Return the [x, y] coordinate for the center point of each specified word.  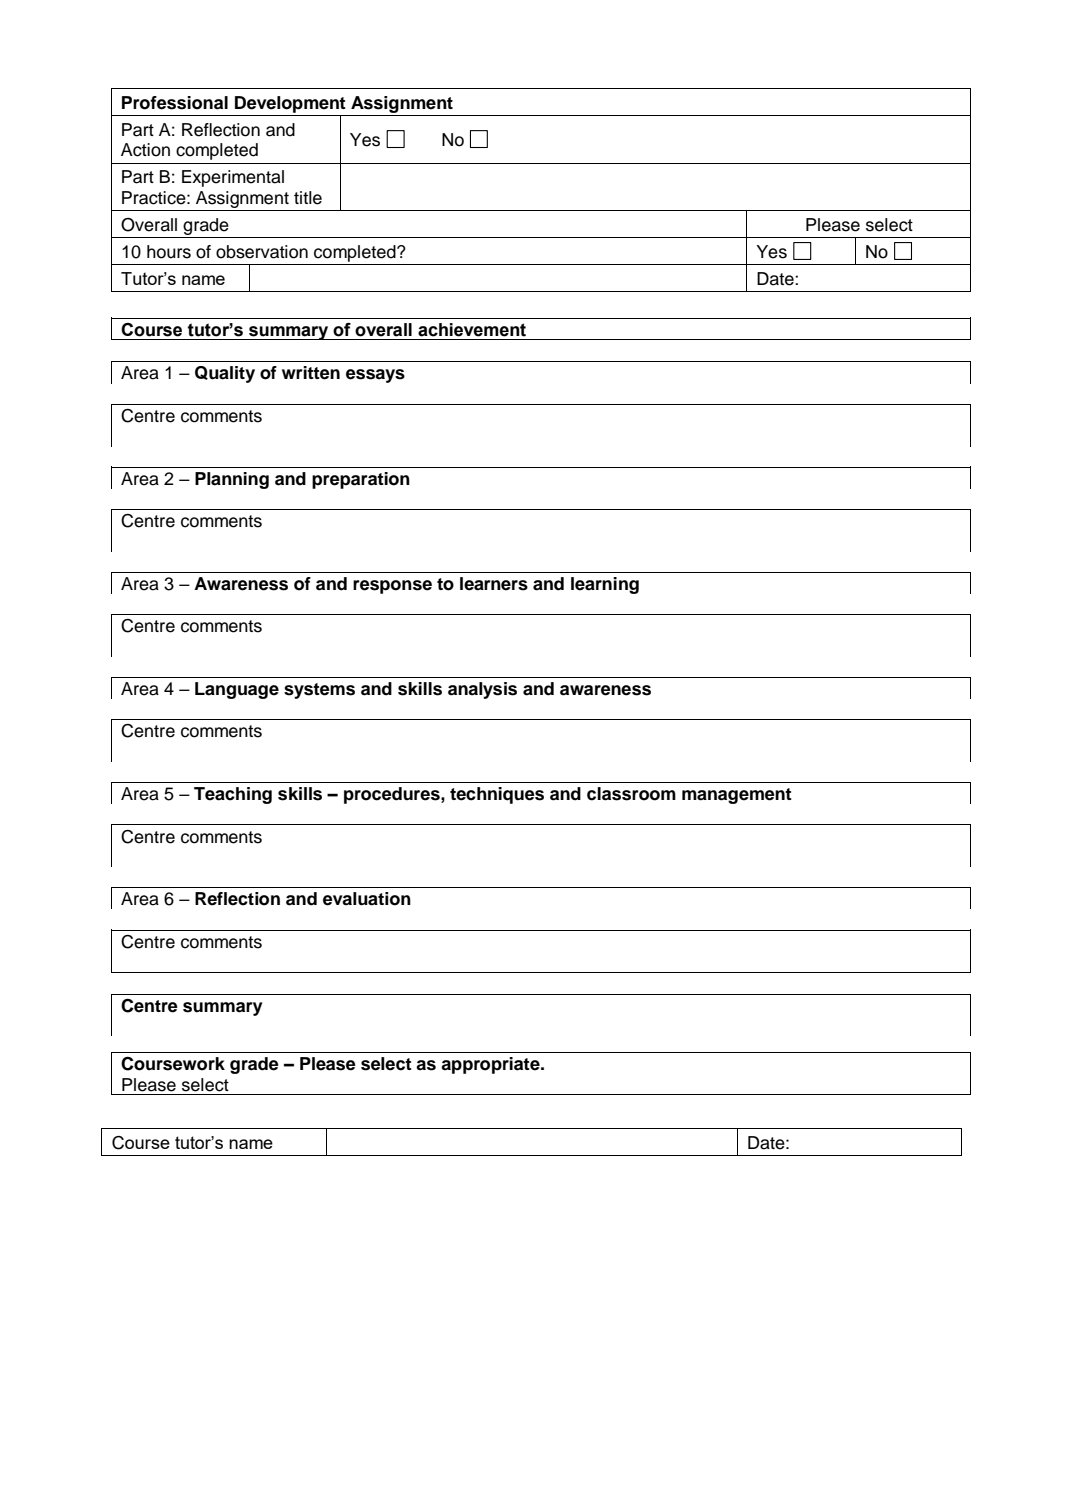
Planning [232, 480]
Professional [175, 103]
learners [494, 584]
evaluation [367, 899]
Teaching [233, 795]
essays [375, 376]
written [311, 373]
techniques [497, 795]
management [737, 796]
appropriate [491, 1065]
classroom [631, 794]
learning [605, 585]
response [392, 587]
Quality [225, 374]
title [308, 198]
